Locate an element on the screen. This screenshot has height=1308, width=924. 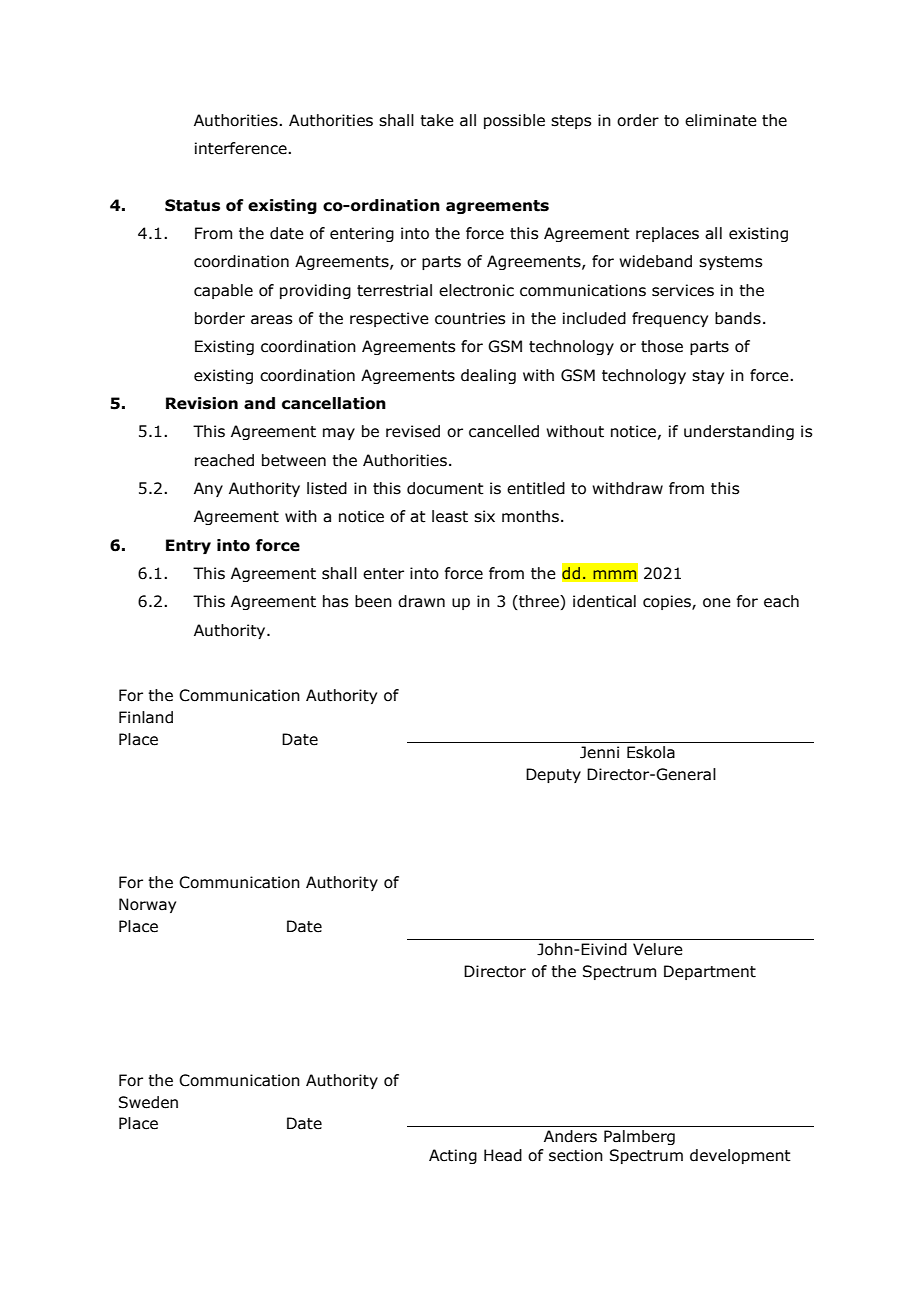
copies is located at coordinates (668, 602).
